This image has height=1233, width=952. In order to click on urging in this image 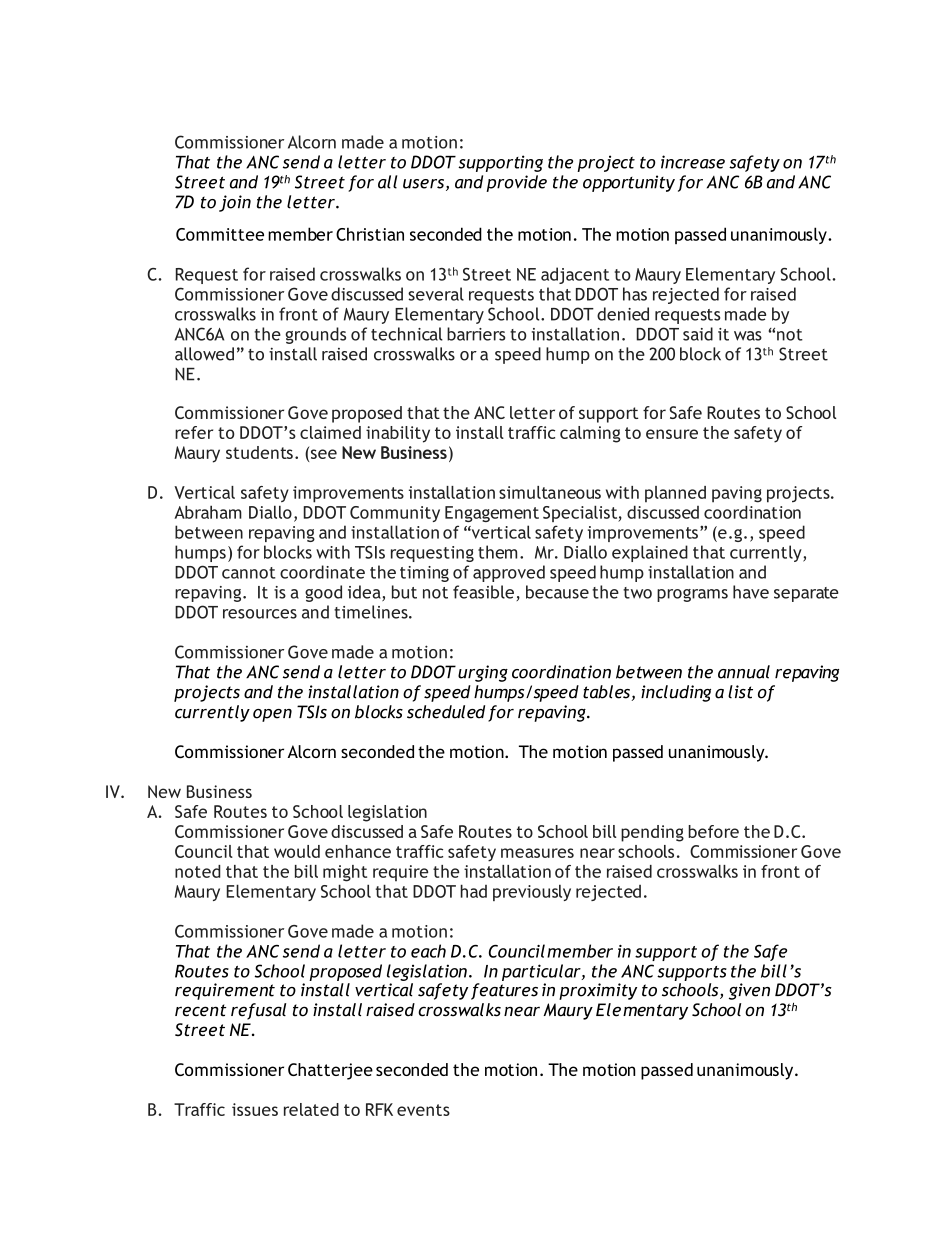, I will do `click(483, 673)`.
